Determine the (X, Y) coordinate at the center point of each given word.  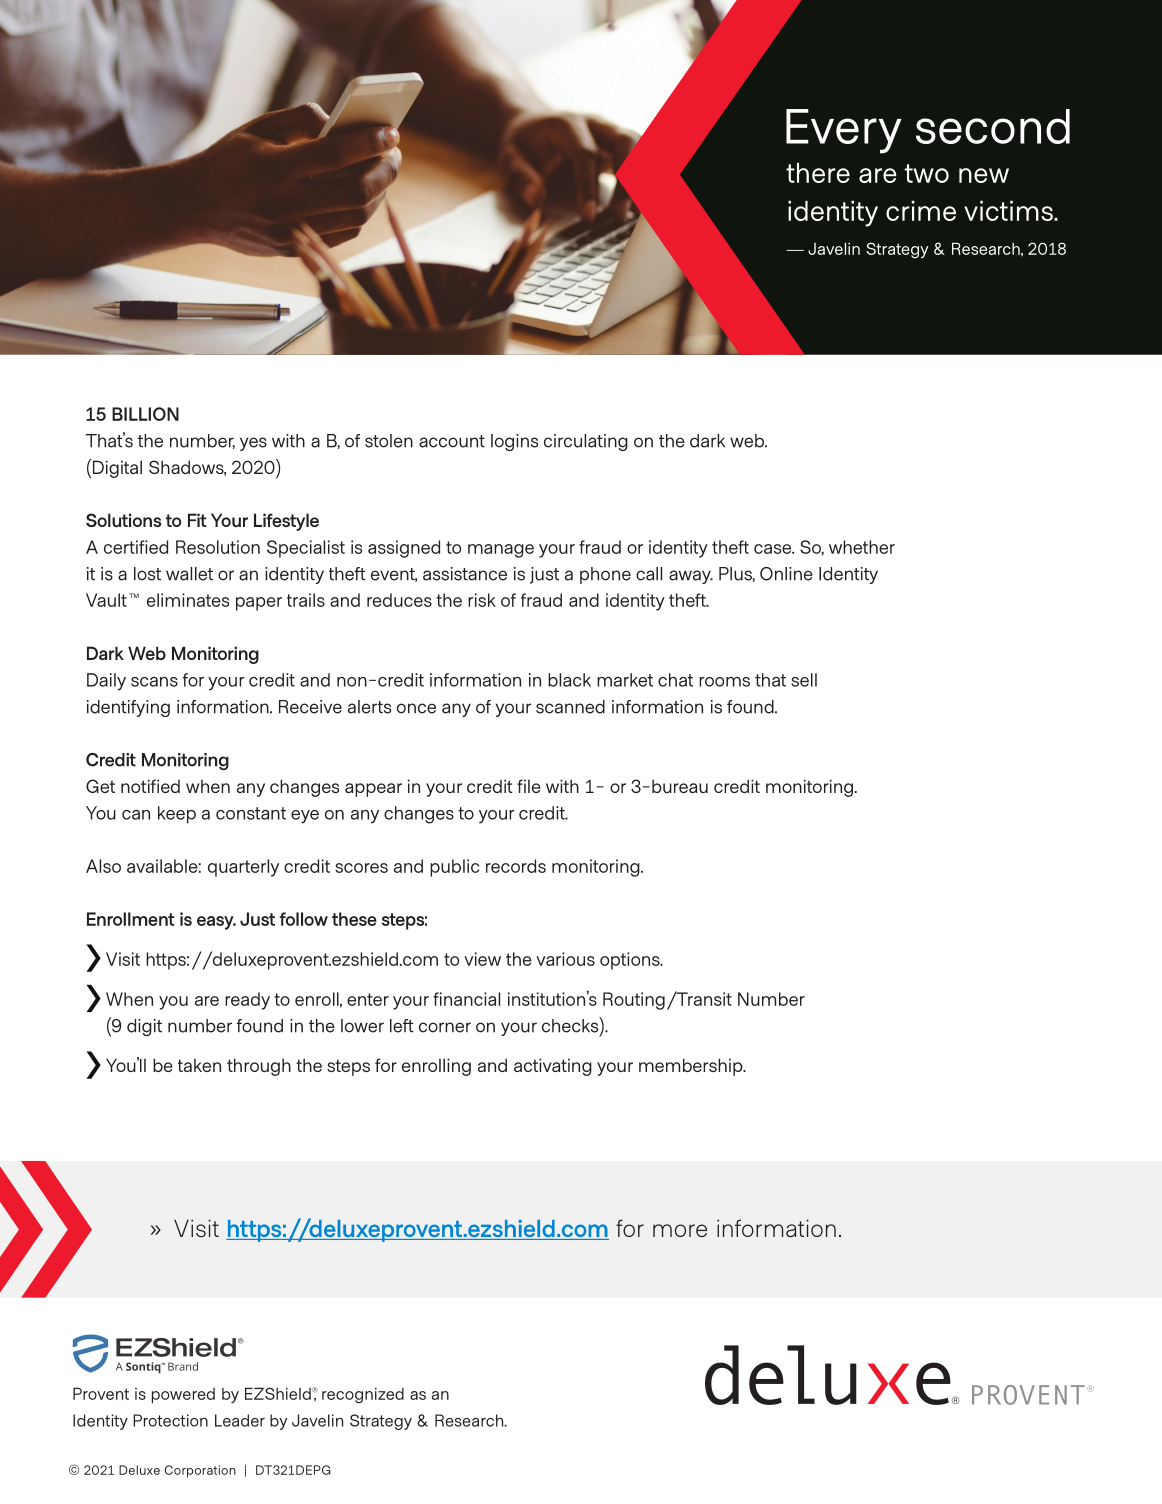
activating (553, 1067)
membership (692, 1067)
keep (177, 815)
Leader (240, 1420)
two (927, 173)
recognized (363, 1395)
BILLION (145, 414)
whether (862, 547)
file (529, 786)
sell (804, 680)
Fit (197, 520)
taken (199, 1065)
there (818, 173)
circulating (586, 442)
